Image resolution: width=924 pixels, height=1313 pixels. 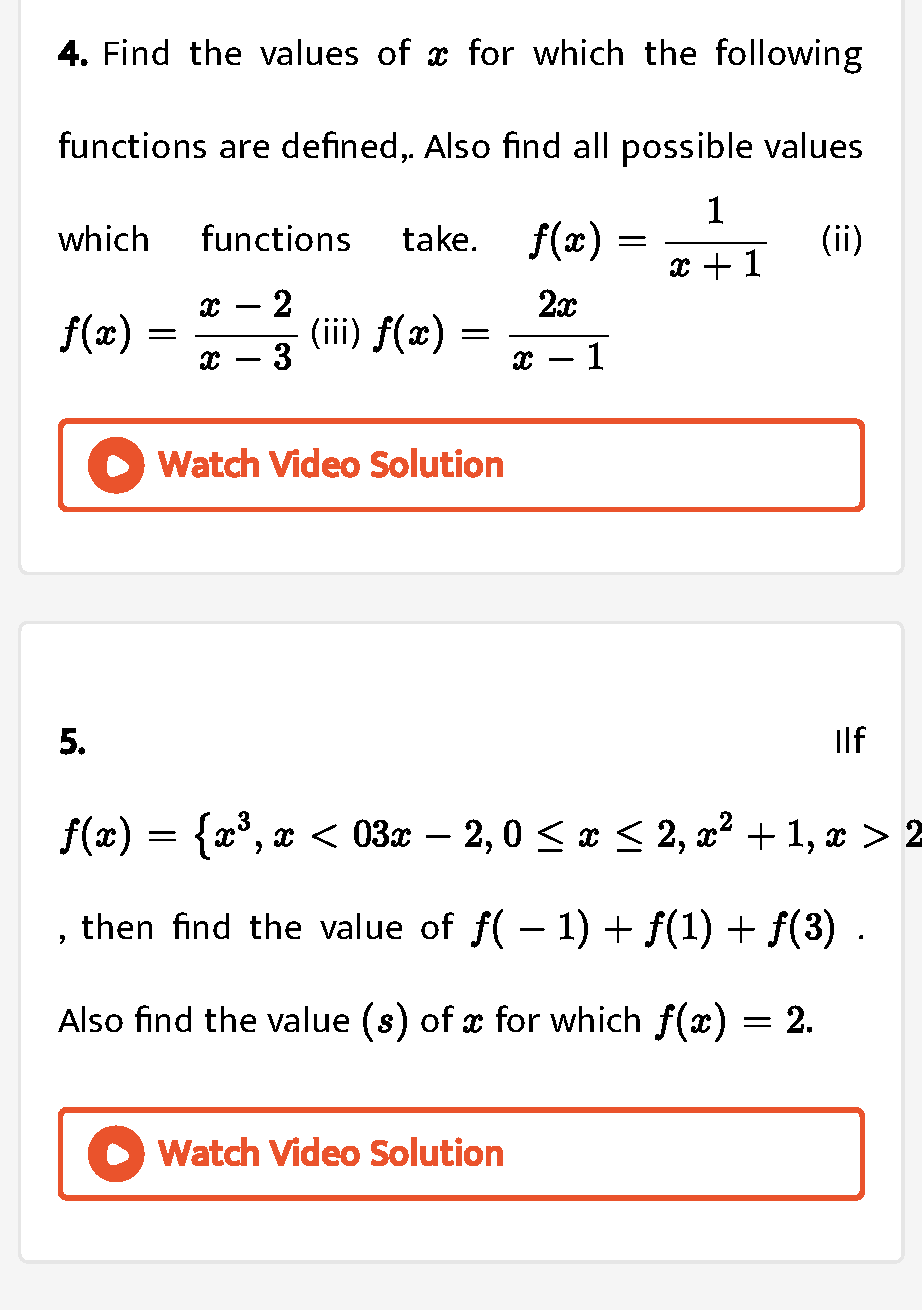 I want to click on take, so click(x=435, y=238).
